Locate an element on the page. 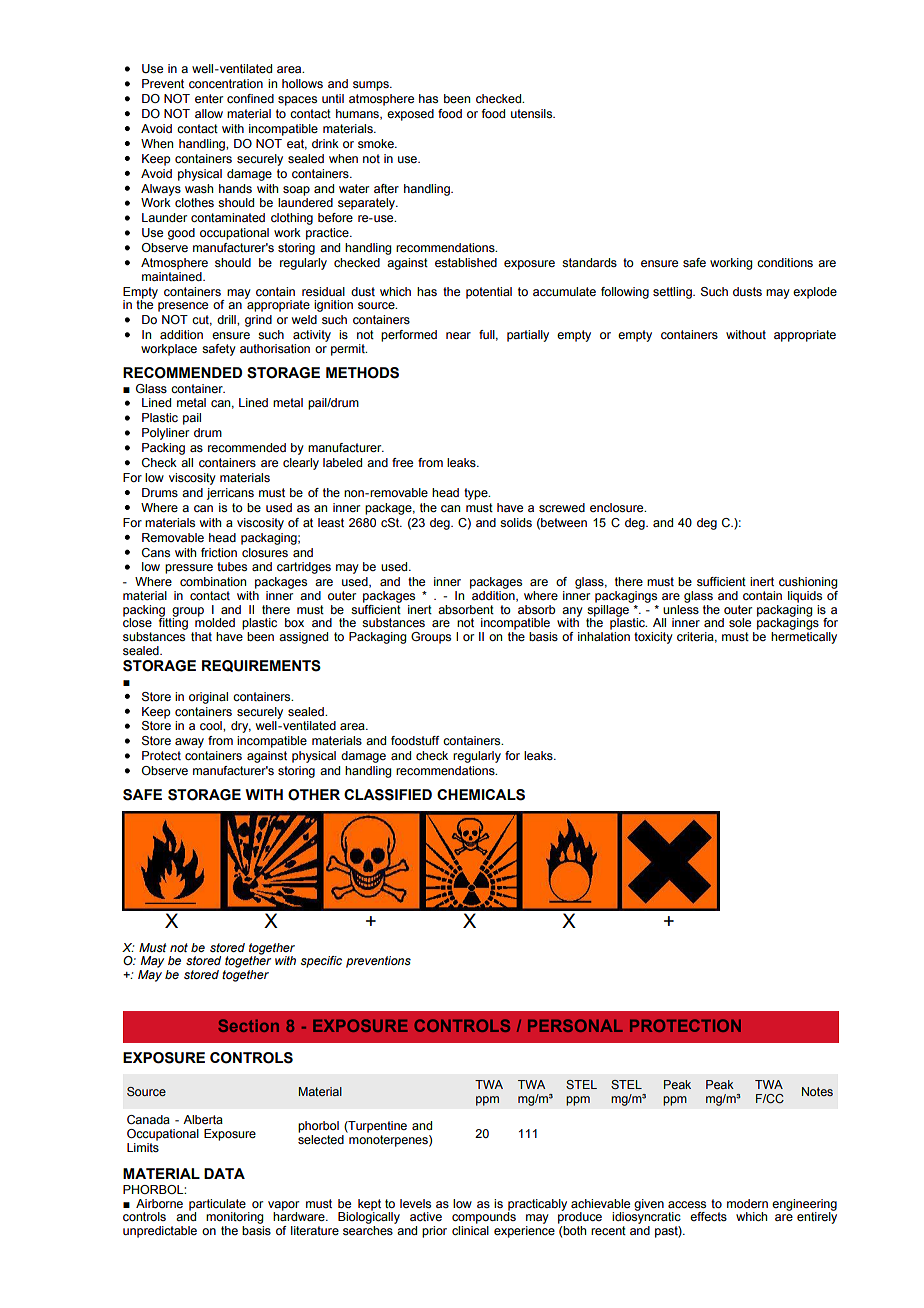 The height and width of the document is (1308, 924). modern is located at coordinates (747, 1203).
